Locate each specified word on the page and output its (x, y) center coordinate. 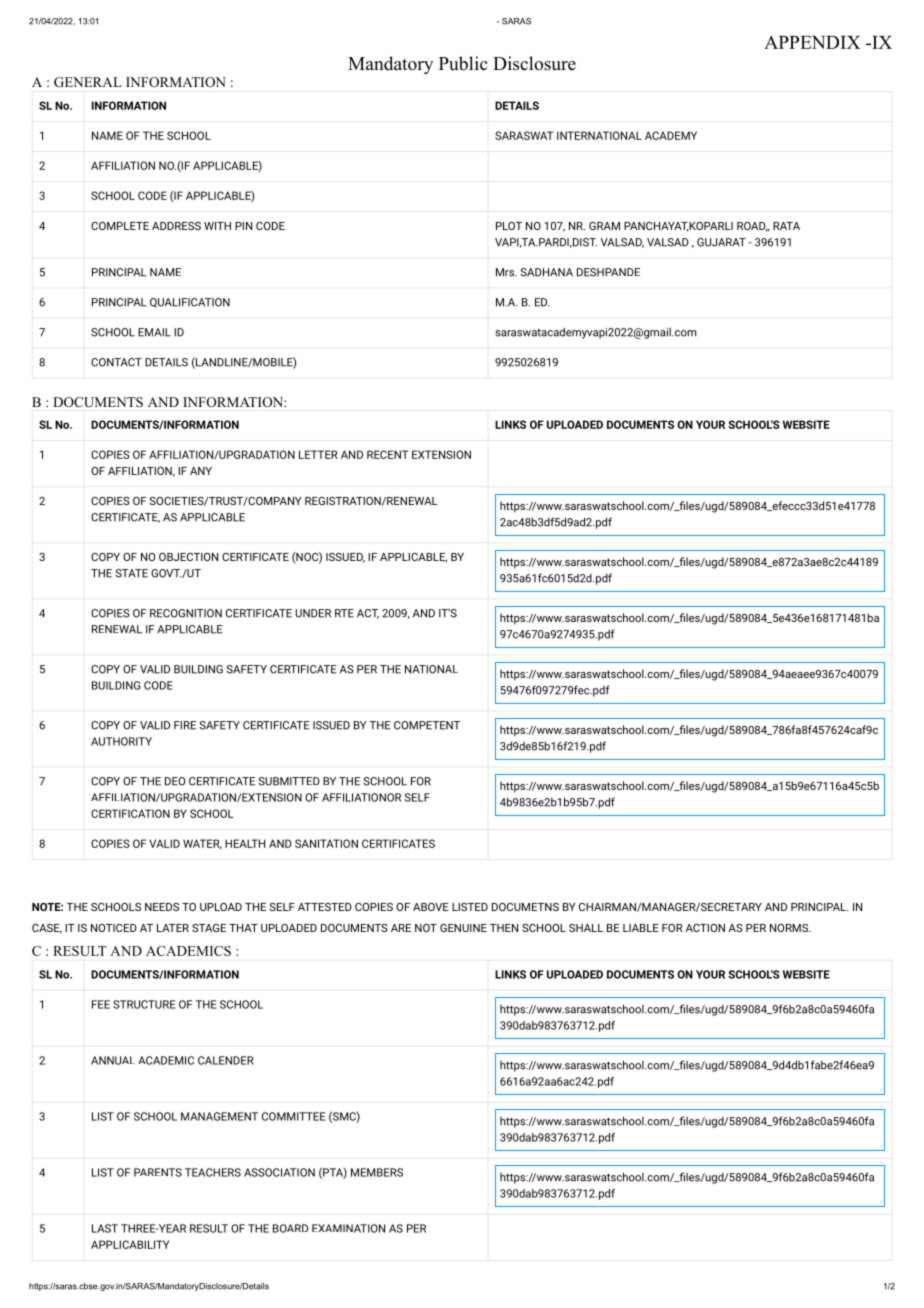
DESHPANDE (608, 272)
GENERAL (88, 82)
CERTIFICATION (130, 813)
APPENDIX (812, 42)
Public (463, 63)
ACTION (705, 928)
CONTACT (116, 362)
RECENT (387, 454)
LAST (105, 1228)
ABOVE (431, 907)
